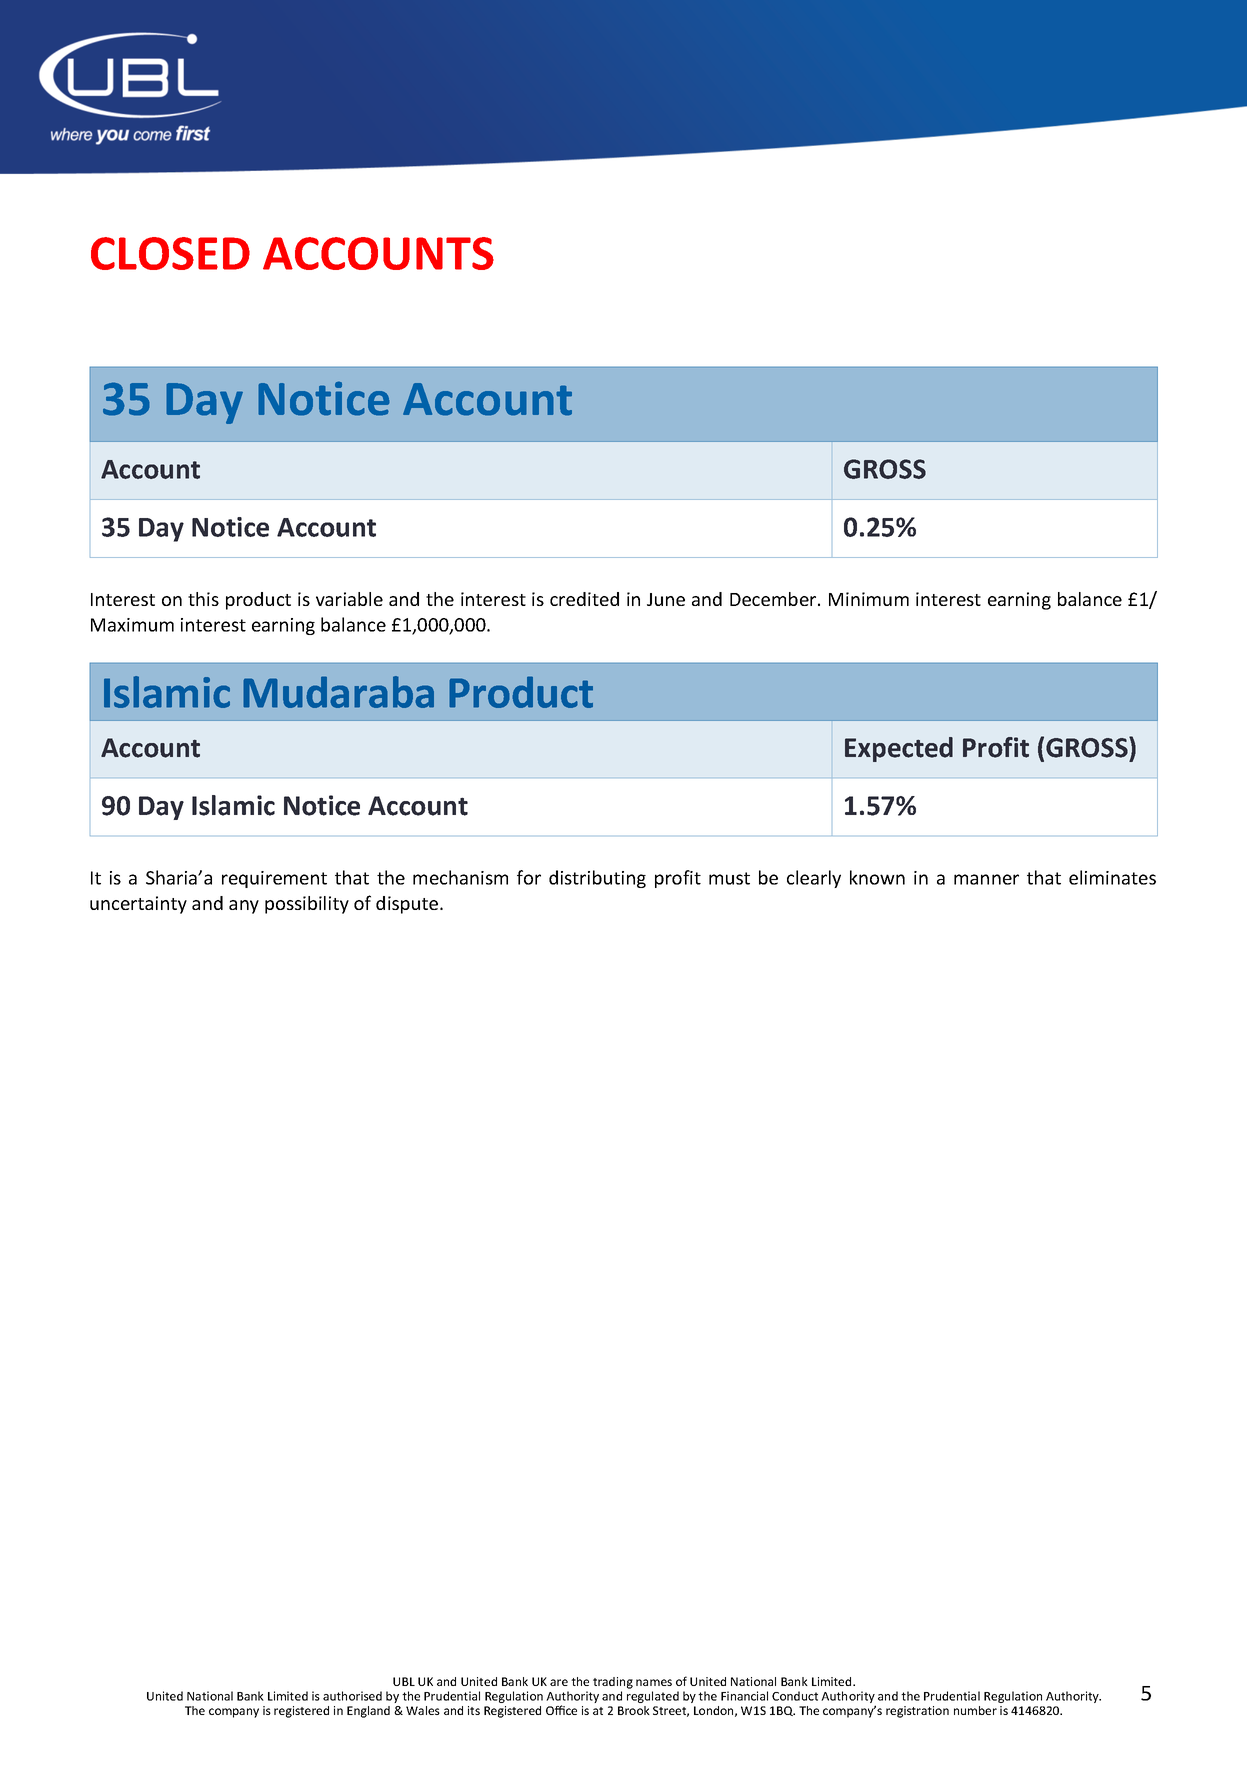  I want to click on CLOSED, so click(170, 253).
